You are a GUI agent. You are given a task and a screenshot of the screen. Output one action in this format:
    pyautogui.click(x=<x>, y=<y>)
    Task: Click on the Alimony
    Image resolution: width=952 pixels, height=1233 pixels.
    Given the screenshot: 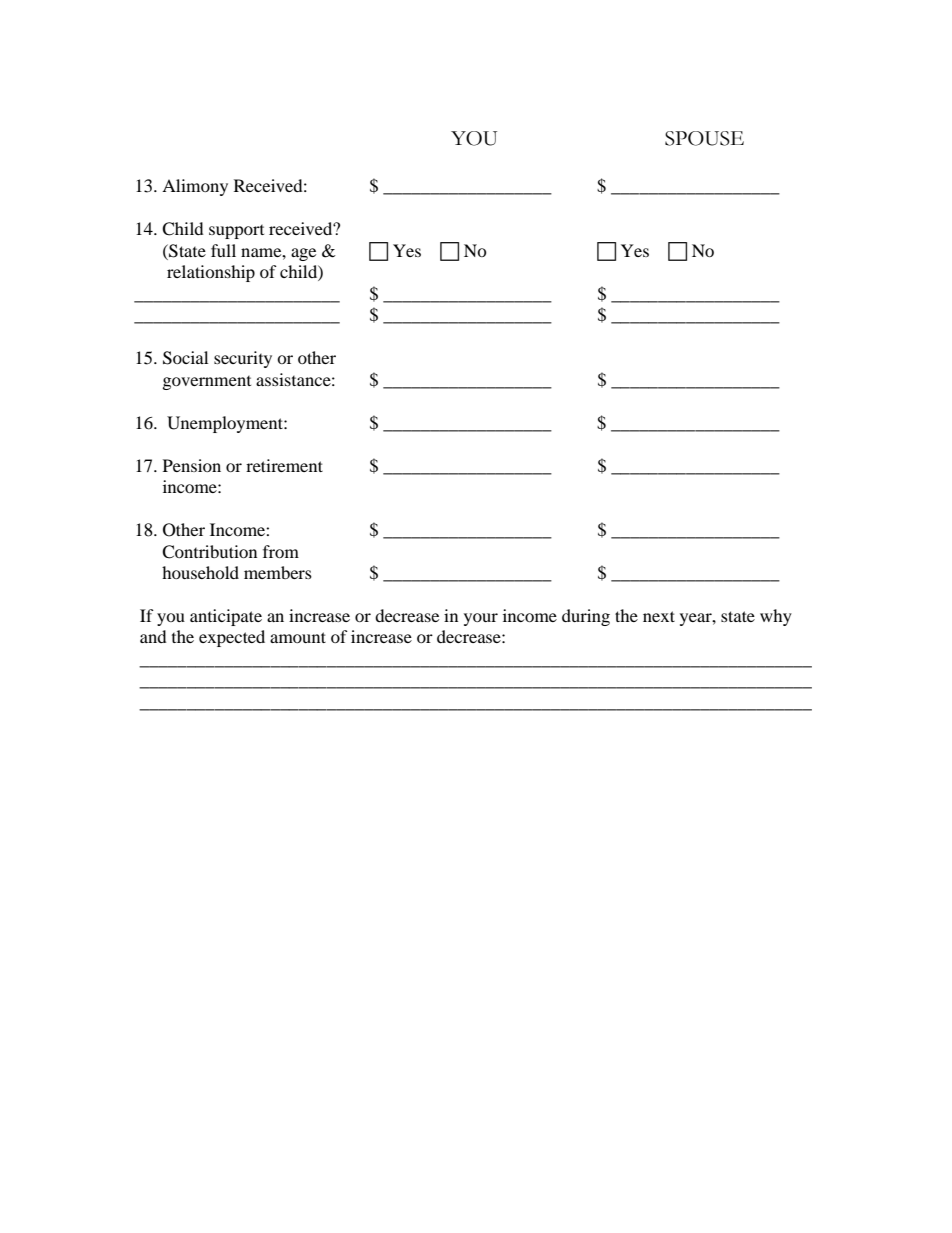 What is the action you would take?
    pyautogui.click(x=195, y=187)
